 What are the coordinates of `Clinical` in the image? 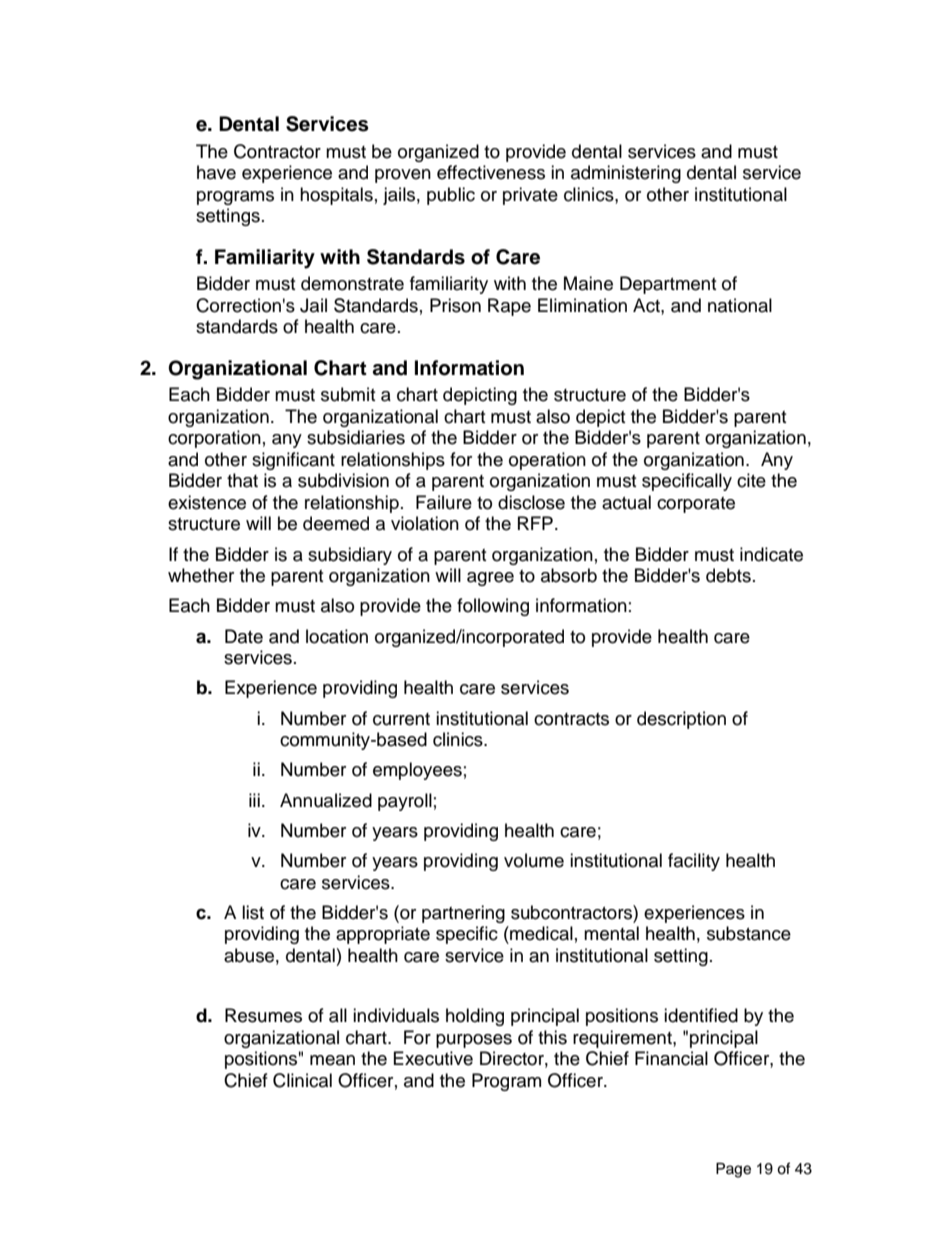 It's located at (302, 1080).
